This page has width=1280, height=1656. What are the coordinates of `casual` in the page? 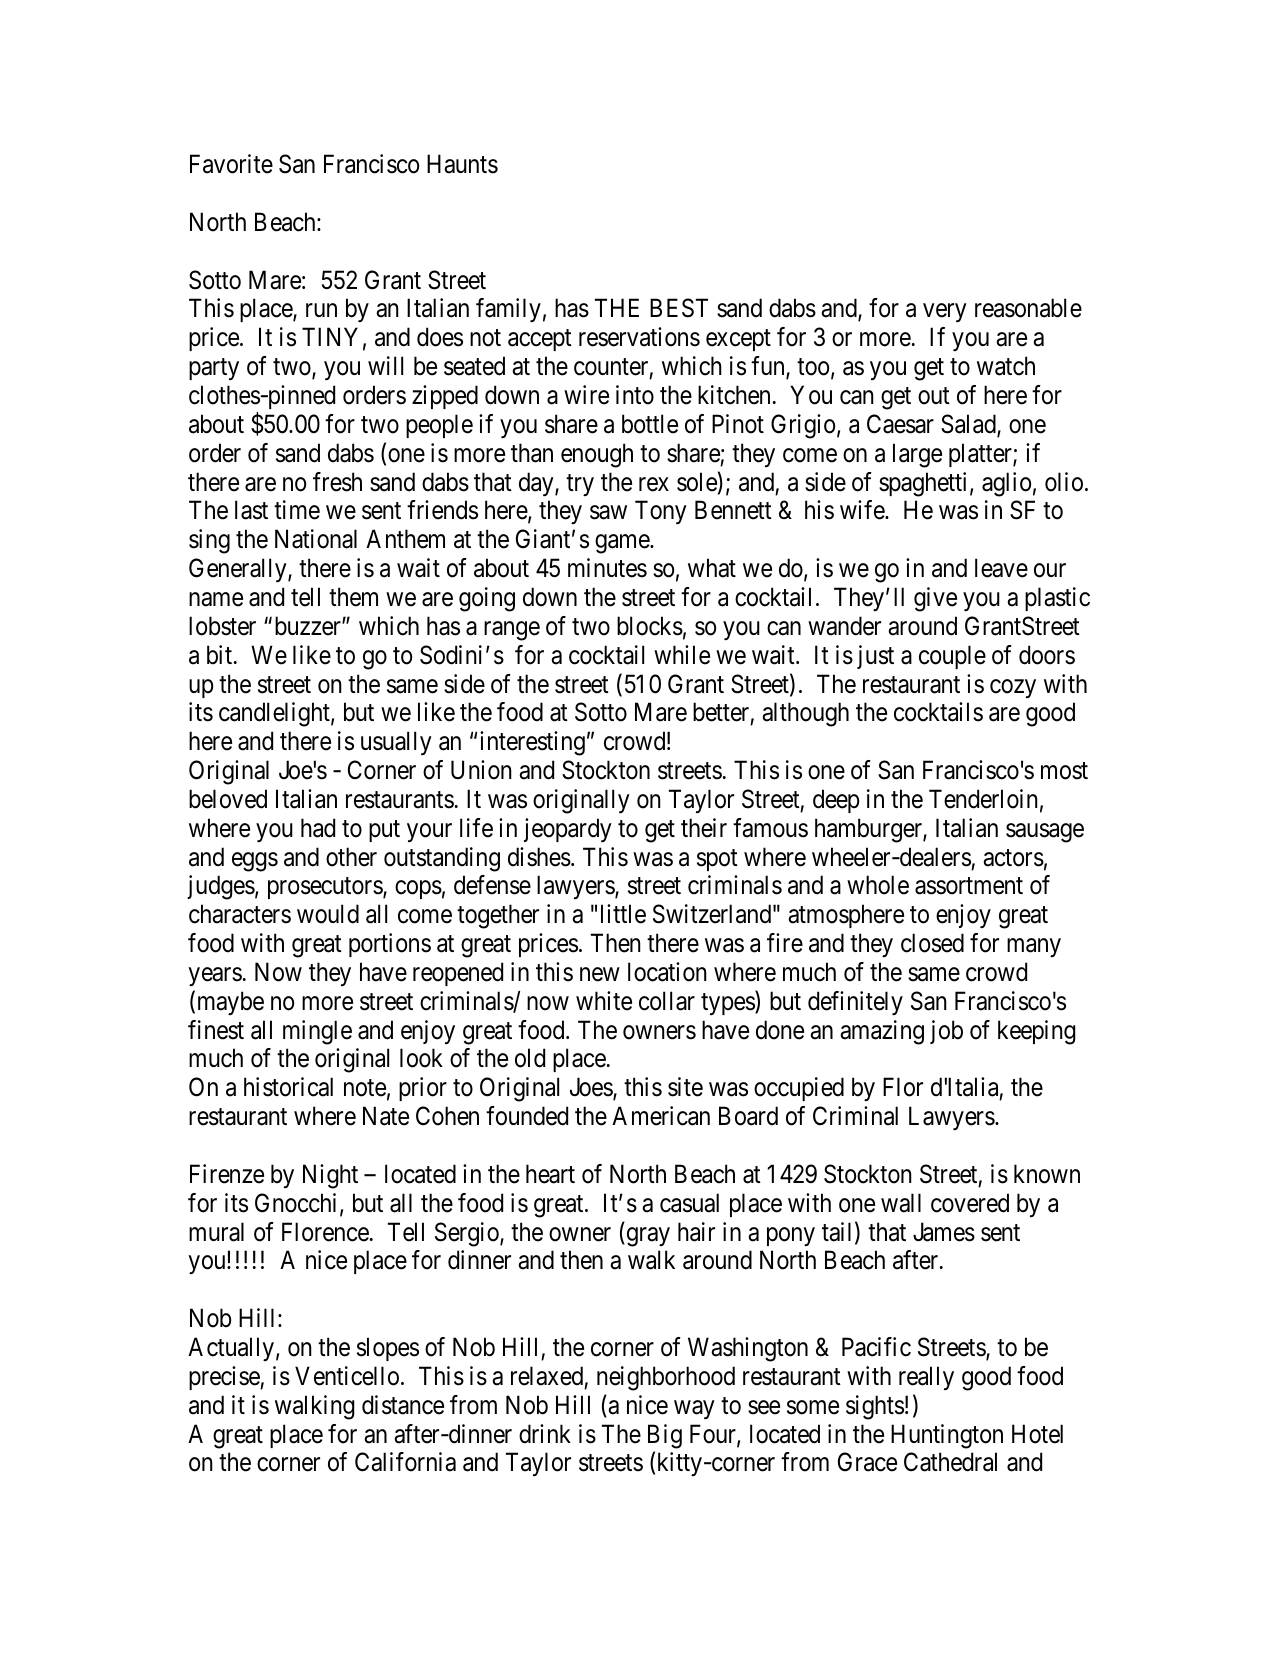 It's located at (689, 1203).
